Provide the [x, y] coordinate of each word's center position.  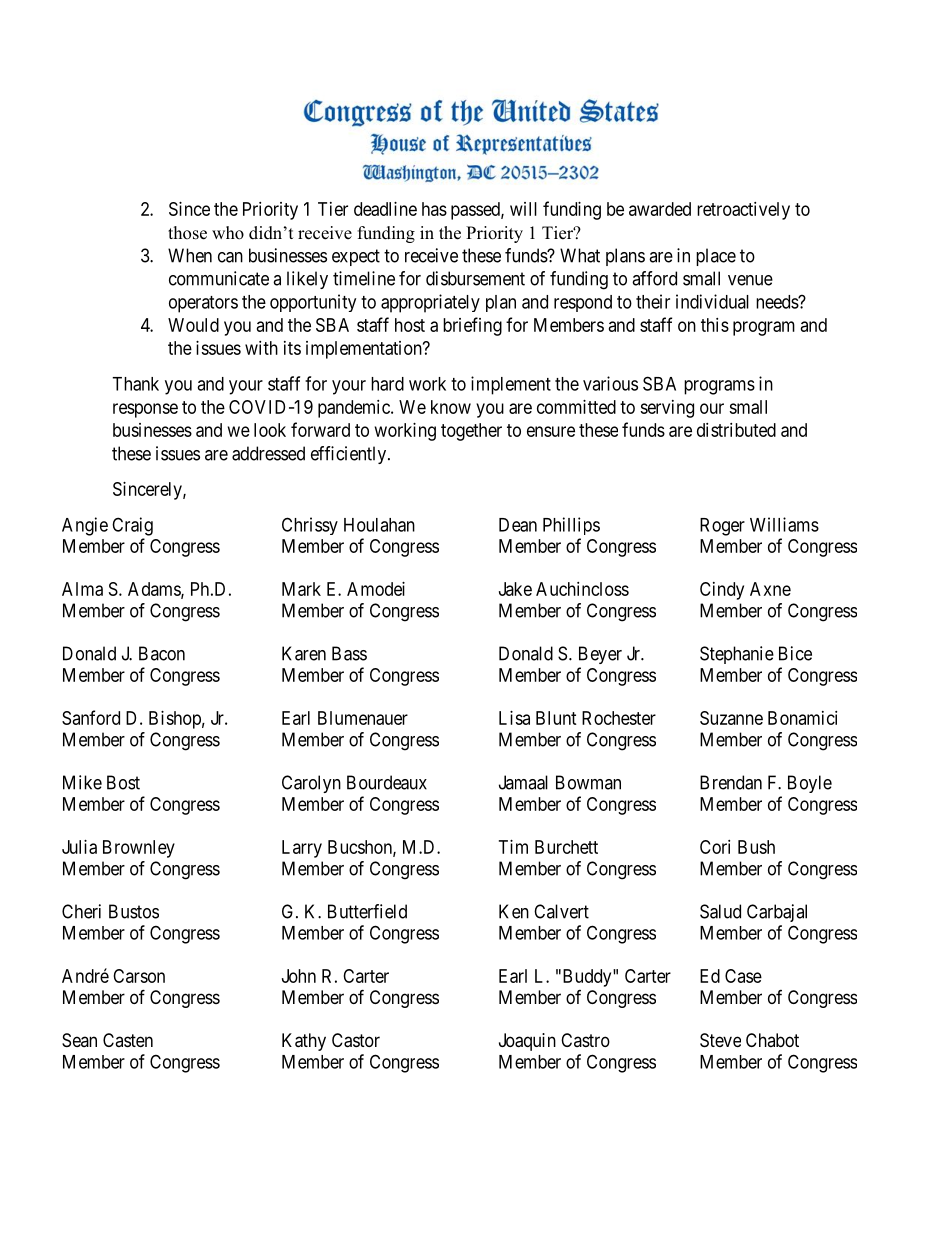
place [716, 257]
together [471, 432]
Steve [720, 1040]
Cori [715, 847]
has [434, 209]
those [187, 233]
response [145, 410]
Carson [139, 976]
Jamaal [523, 782]
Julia [79, 847]
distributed [736, 430]
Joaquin [527, 1042]
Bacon [162, 653]
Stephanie [737, 655]
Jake [515, 589]
